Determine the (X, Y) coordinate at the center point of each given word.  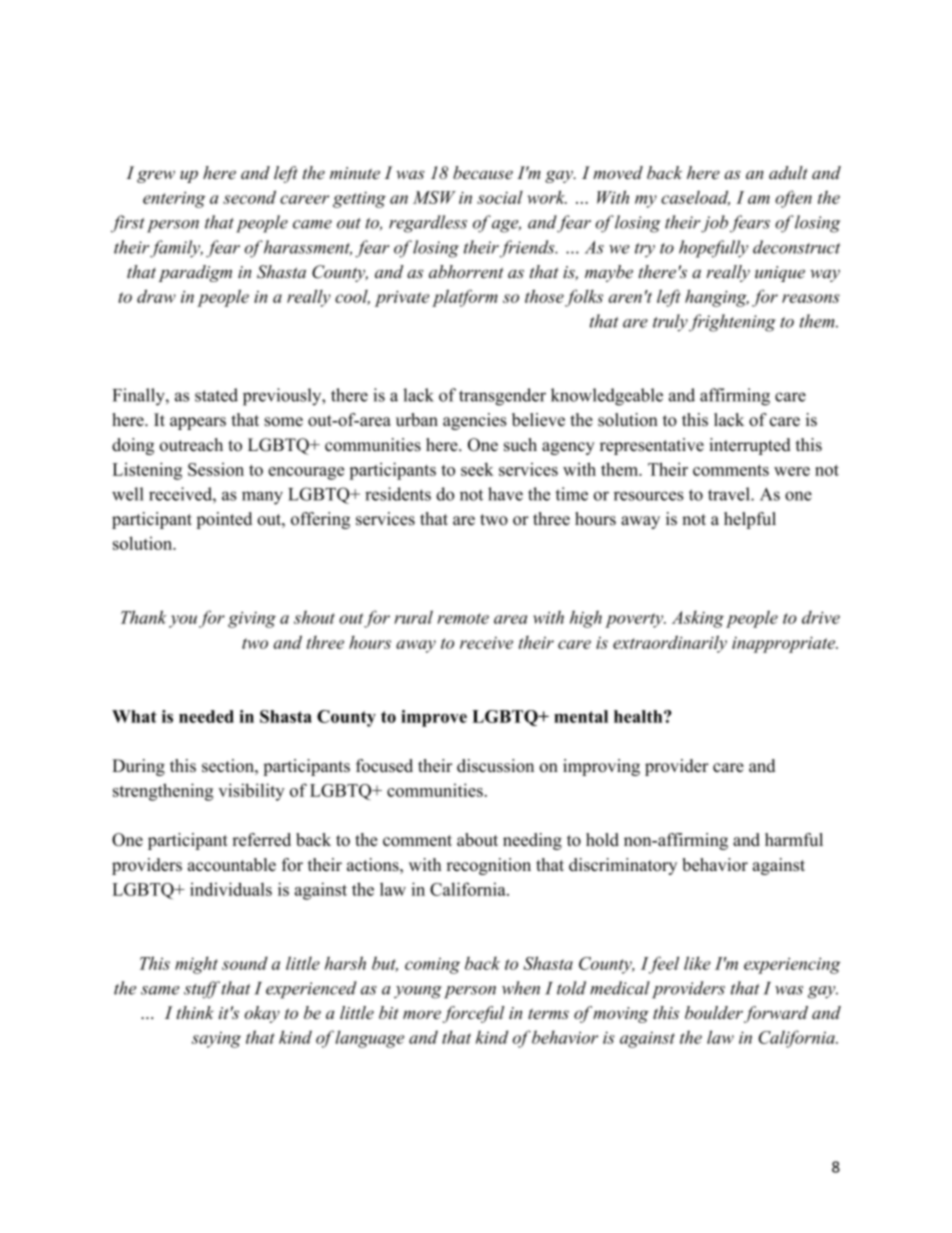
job (714, 224)
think (195, 1012)
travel (730, 494)
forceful (473, 1014)
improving (601, 767)
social (500, 197)
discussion (495, 765)
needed (206, 716)
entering (174, 200)
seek (477, 469)
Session (216, 469)
